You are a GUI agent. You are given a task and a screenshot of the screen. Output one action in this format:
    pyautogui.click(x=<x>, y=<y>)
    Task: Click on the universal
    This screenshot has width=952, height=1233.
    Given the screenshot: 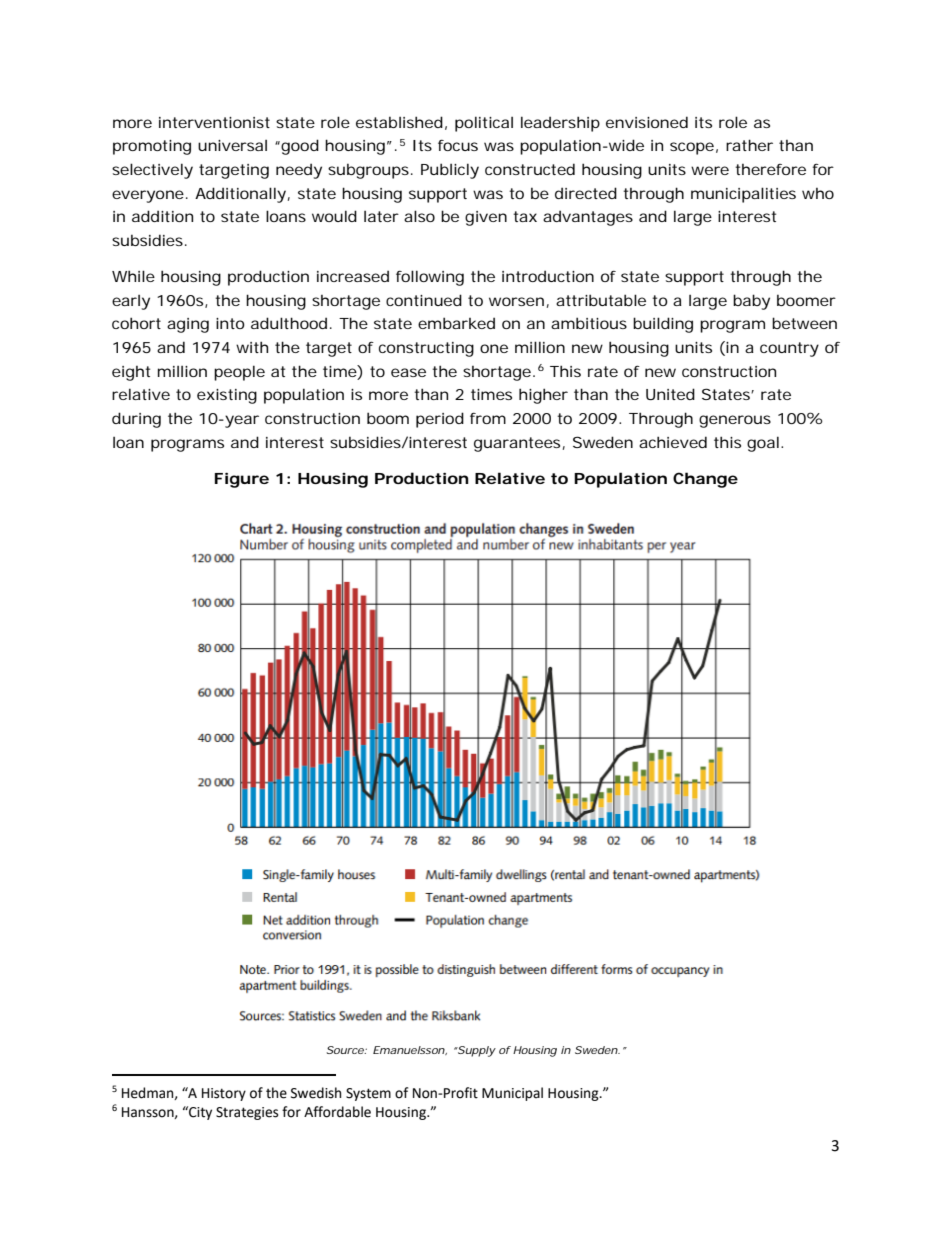 What is the action you would take?
    pyautogui.click(x=232, y=145)
